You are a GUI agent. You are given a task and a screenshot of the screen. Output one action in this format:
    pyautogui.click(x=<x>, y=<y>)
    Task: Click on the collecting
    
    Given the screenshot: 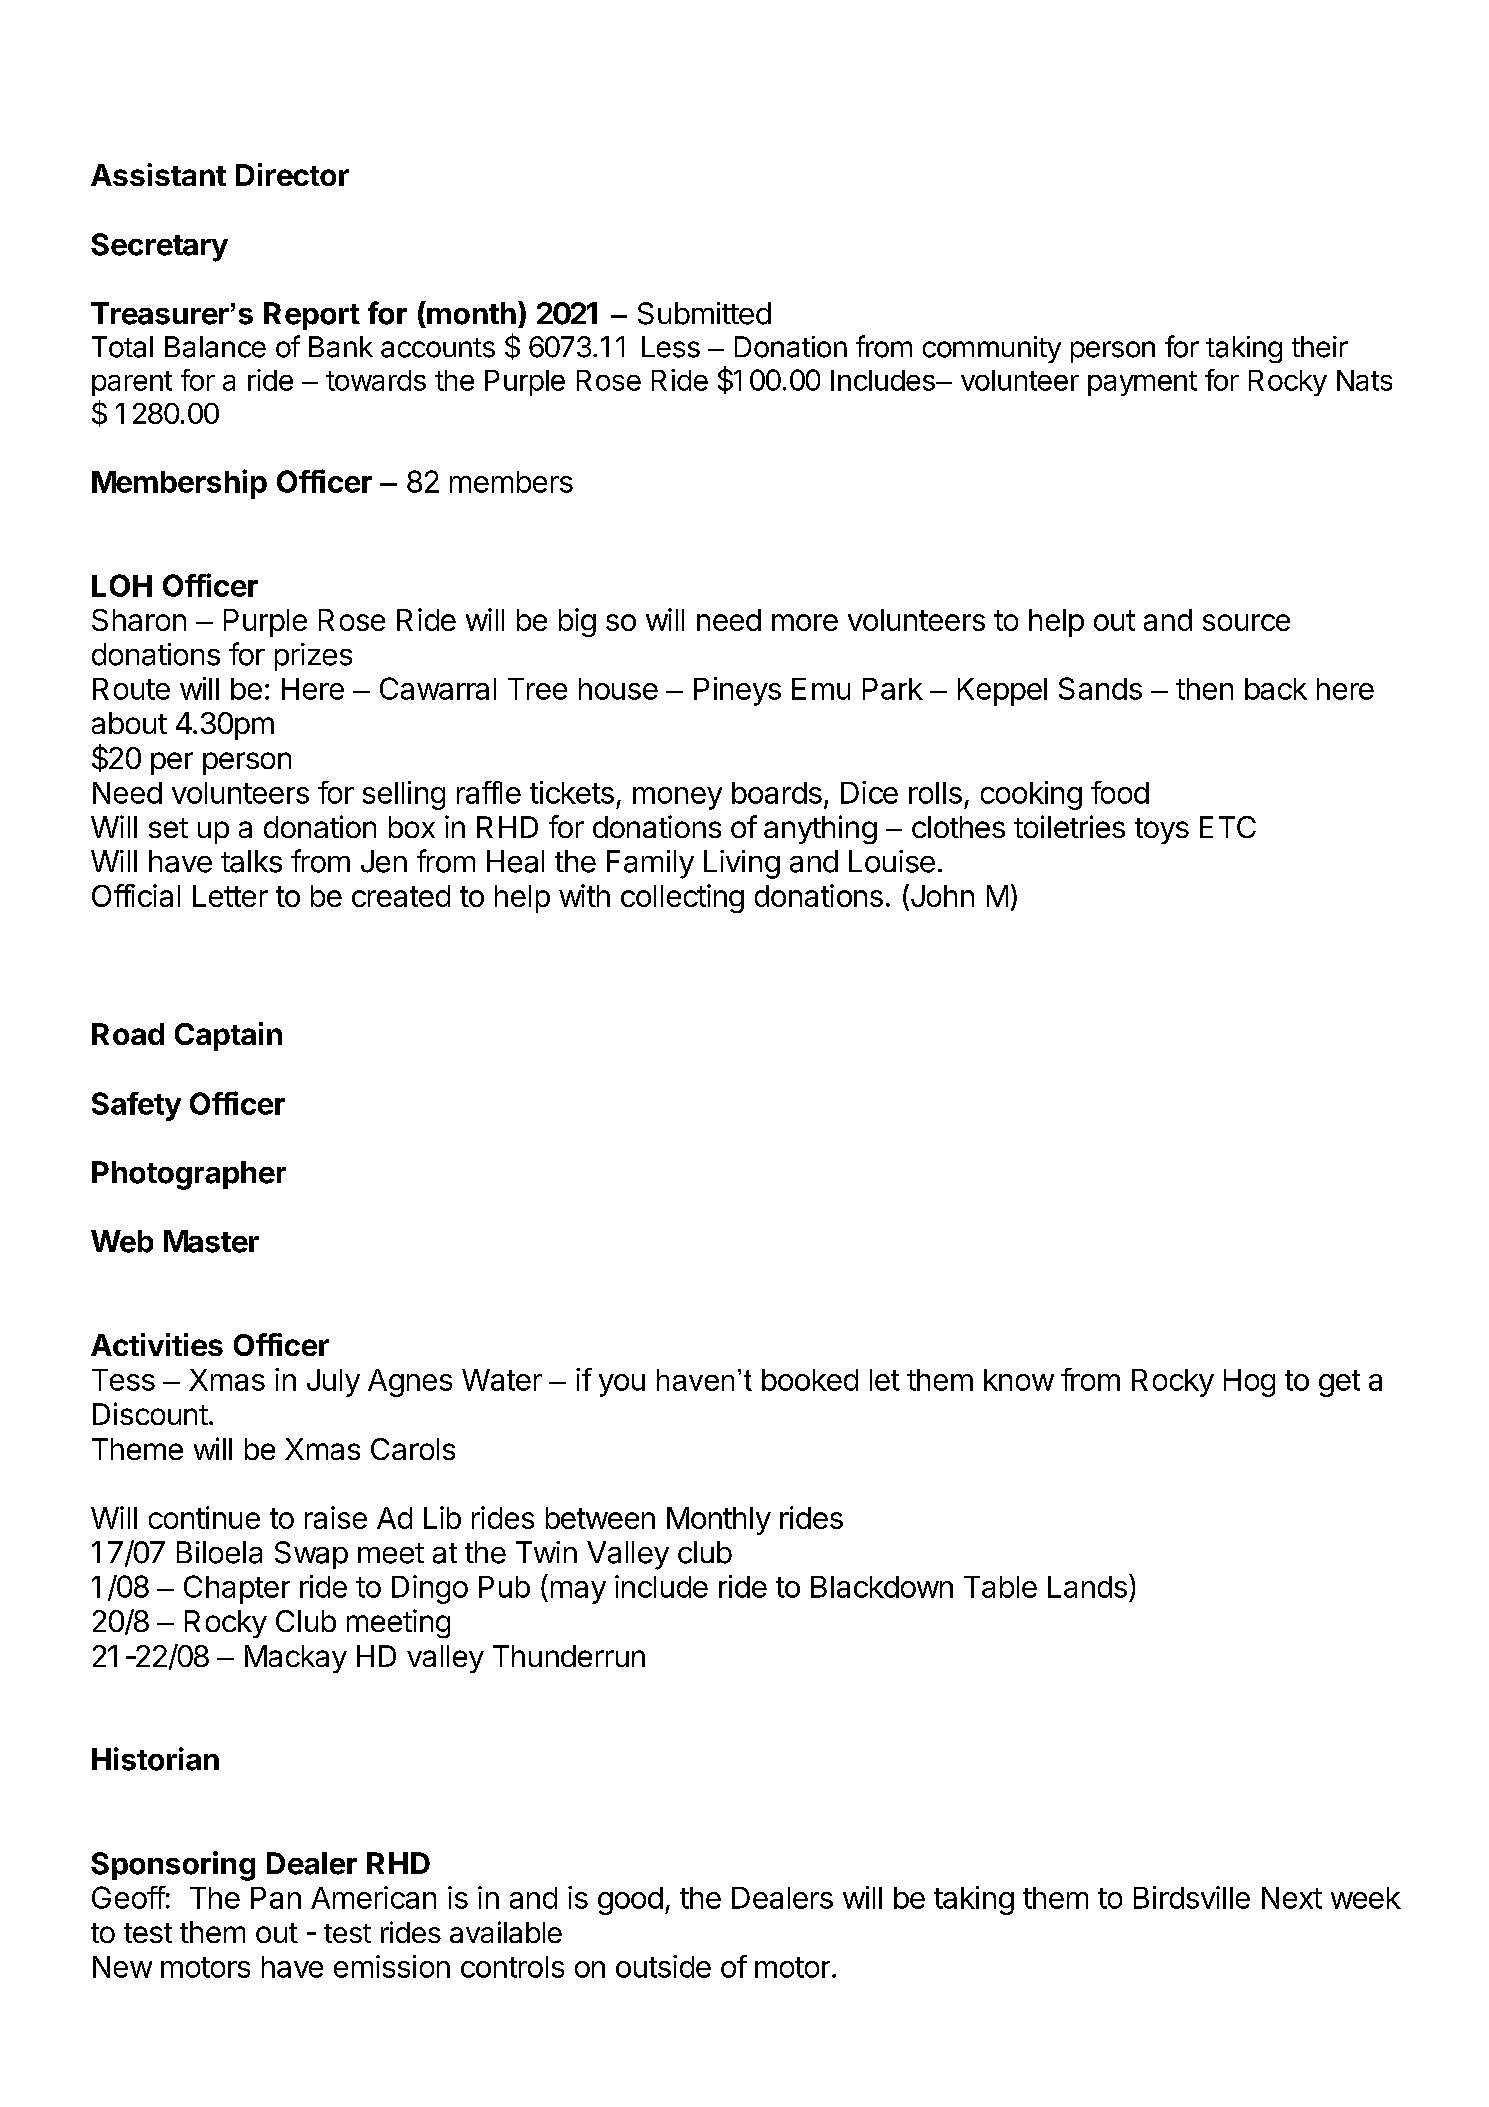 What is the action you would take?
    pyautogui.click(x=682, y=898)
